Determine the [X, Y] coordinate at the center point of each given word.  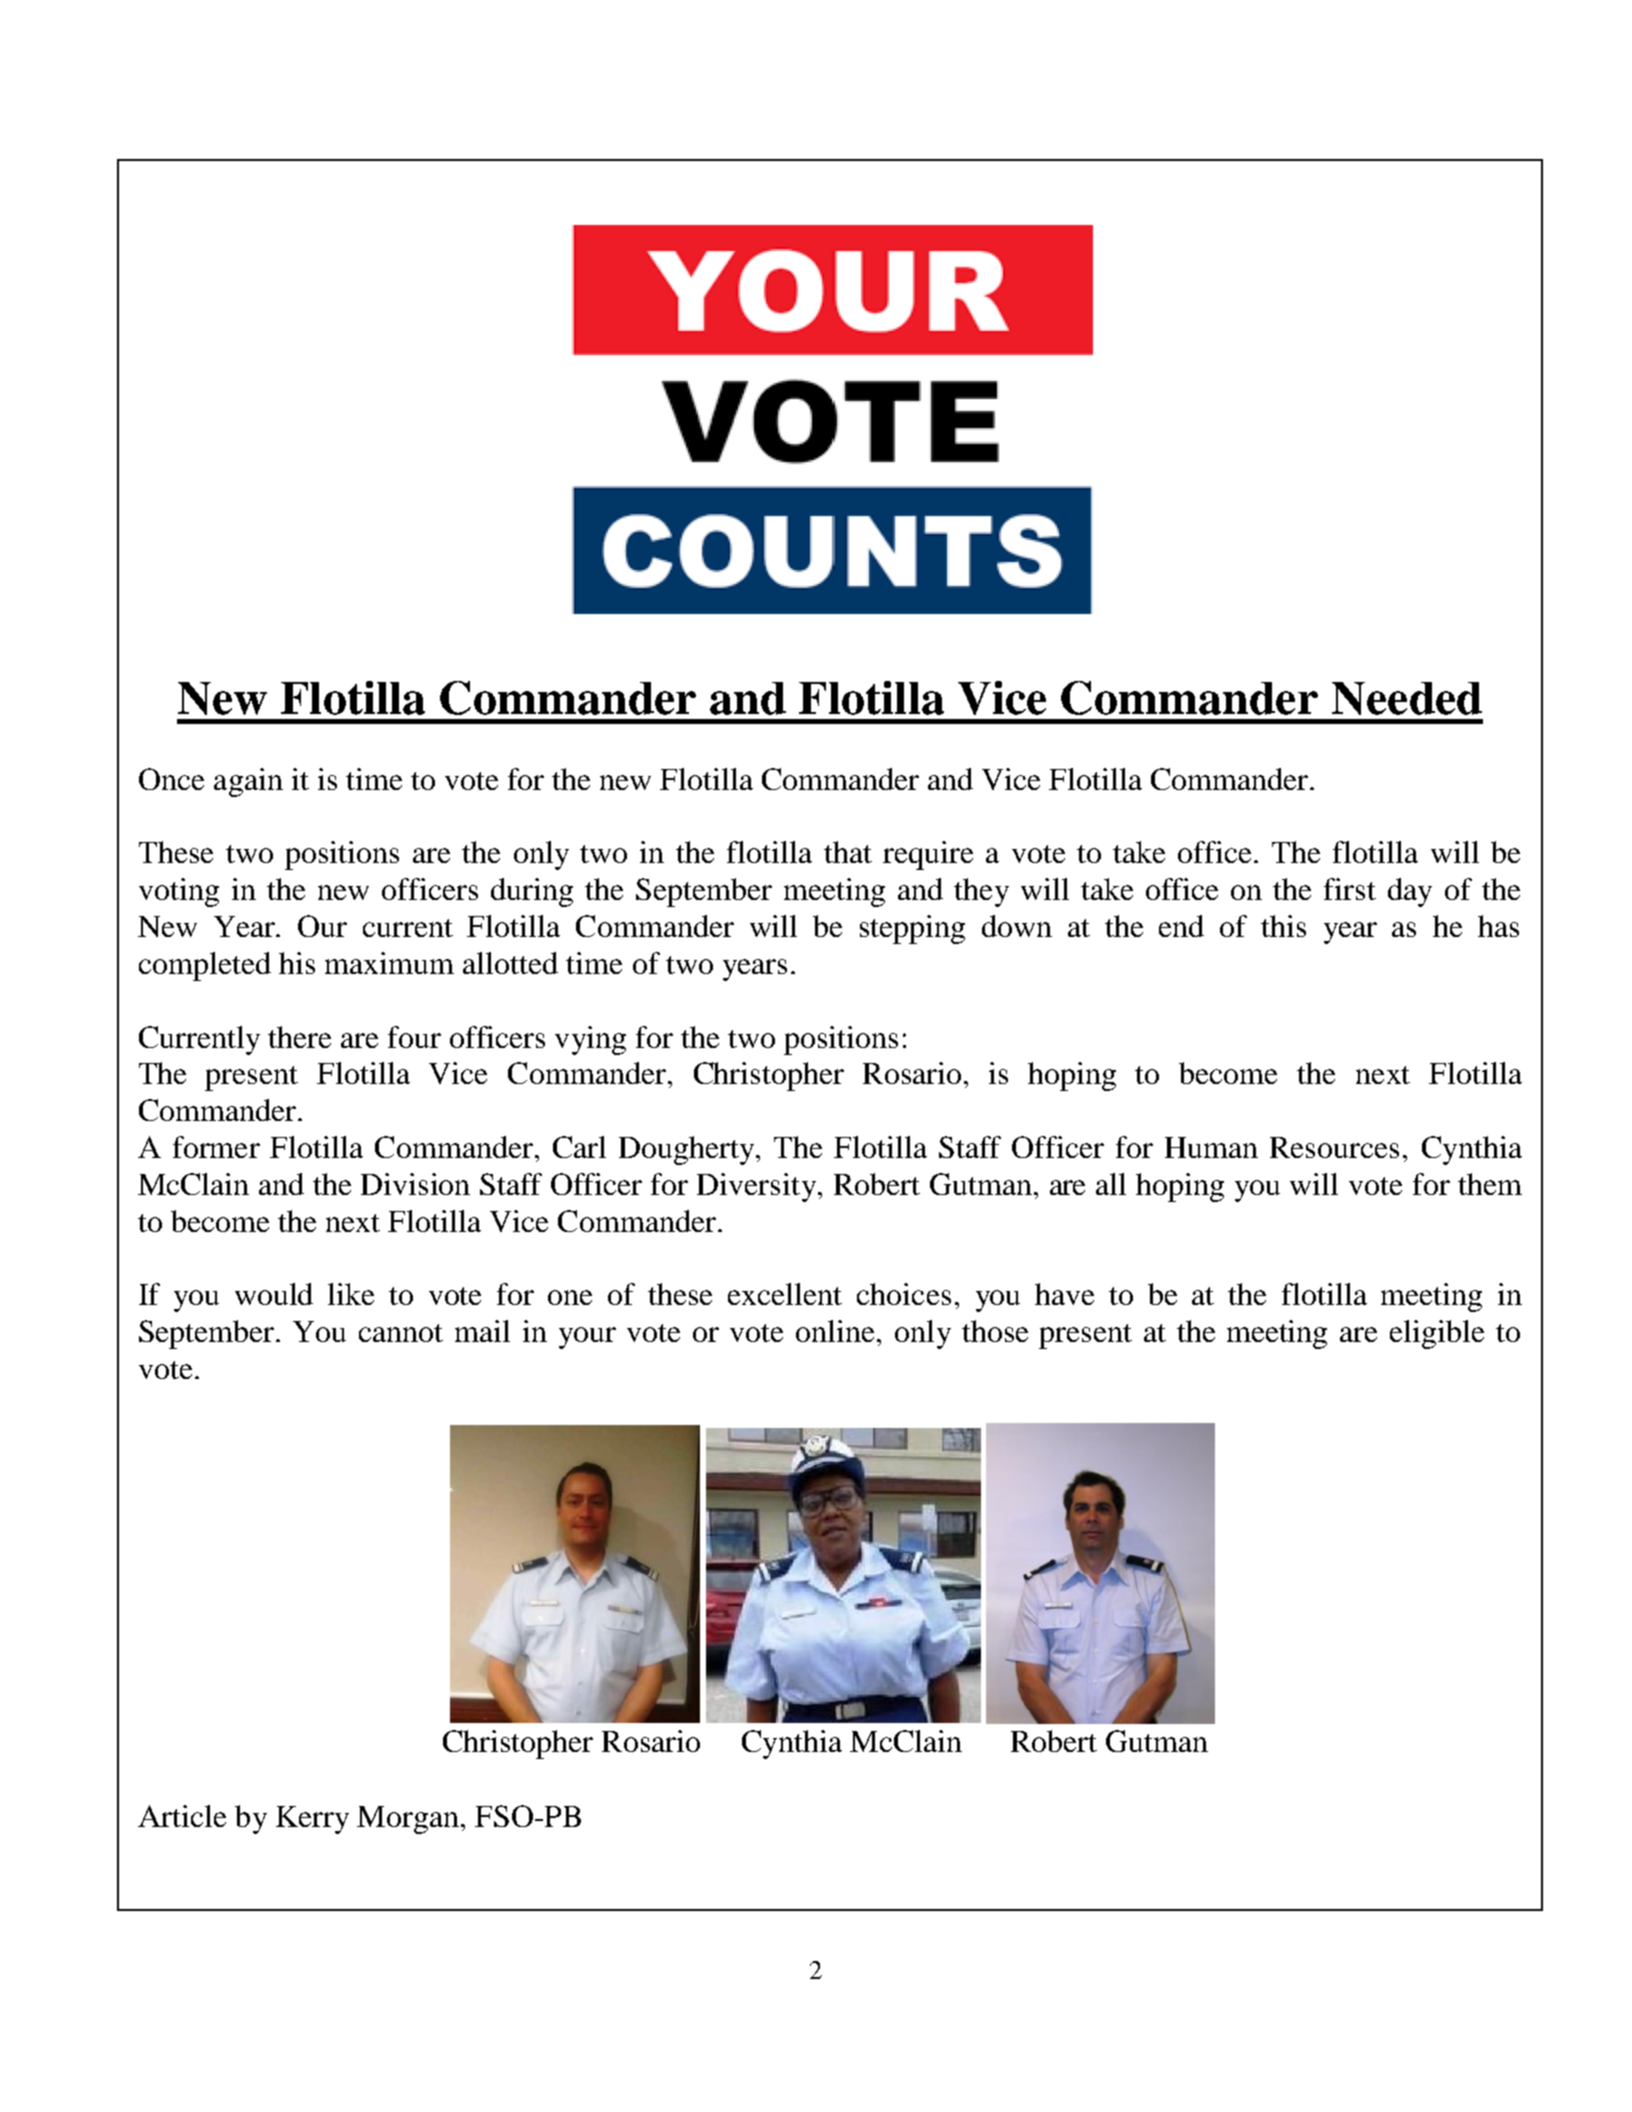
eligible [1437, 1334]
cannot [401, 1333]
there [299, 1037]
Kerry [312, 1820]
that [848, 852]
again [248, 782]
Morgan [408, 1820]
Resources [1334, 1147]
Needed [1407, 698]
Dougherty [688, 1150]
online [837, 1331]
